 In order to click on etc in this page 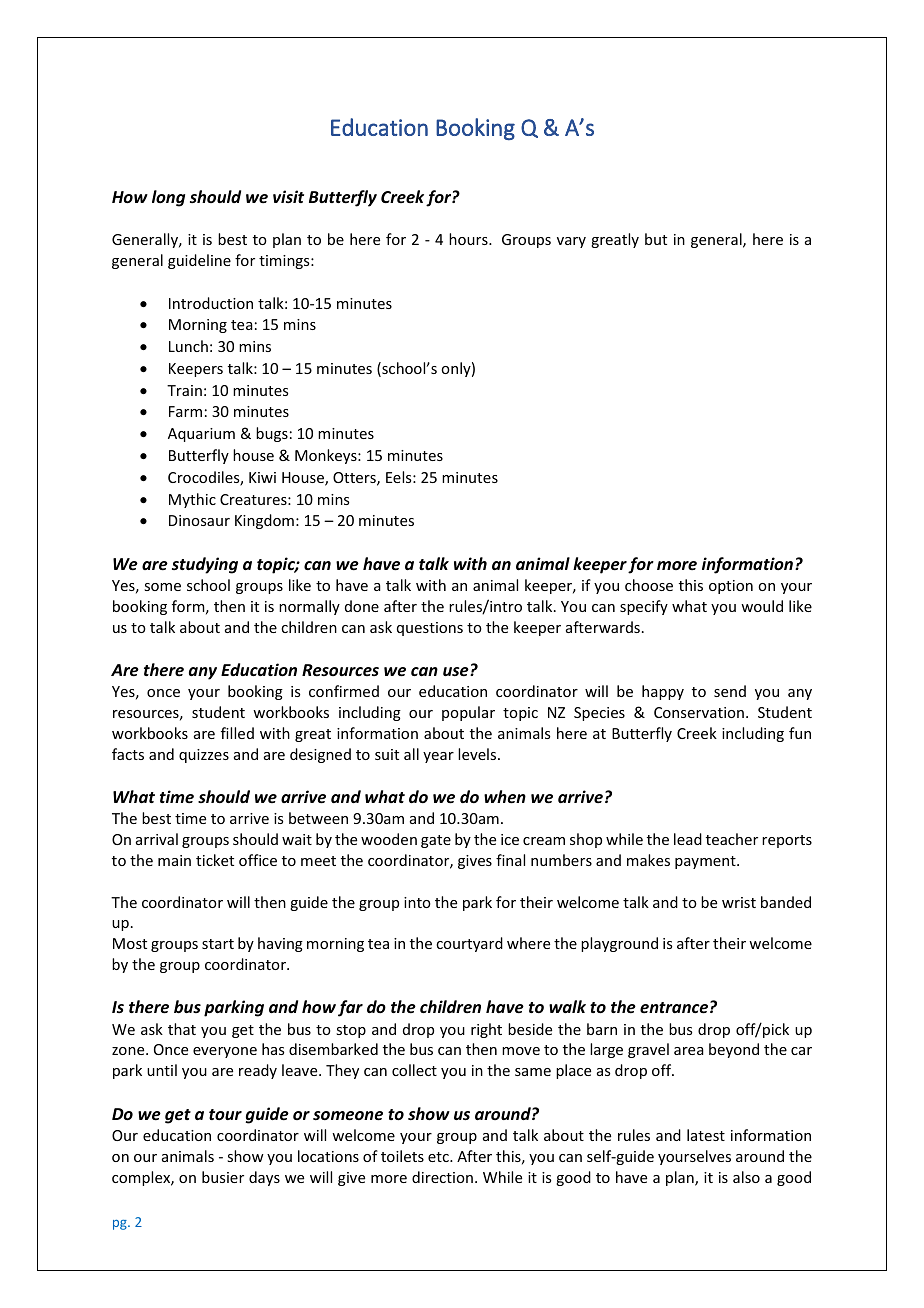, I will do `click(439, 1157)`.
